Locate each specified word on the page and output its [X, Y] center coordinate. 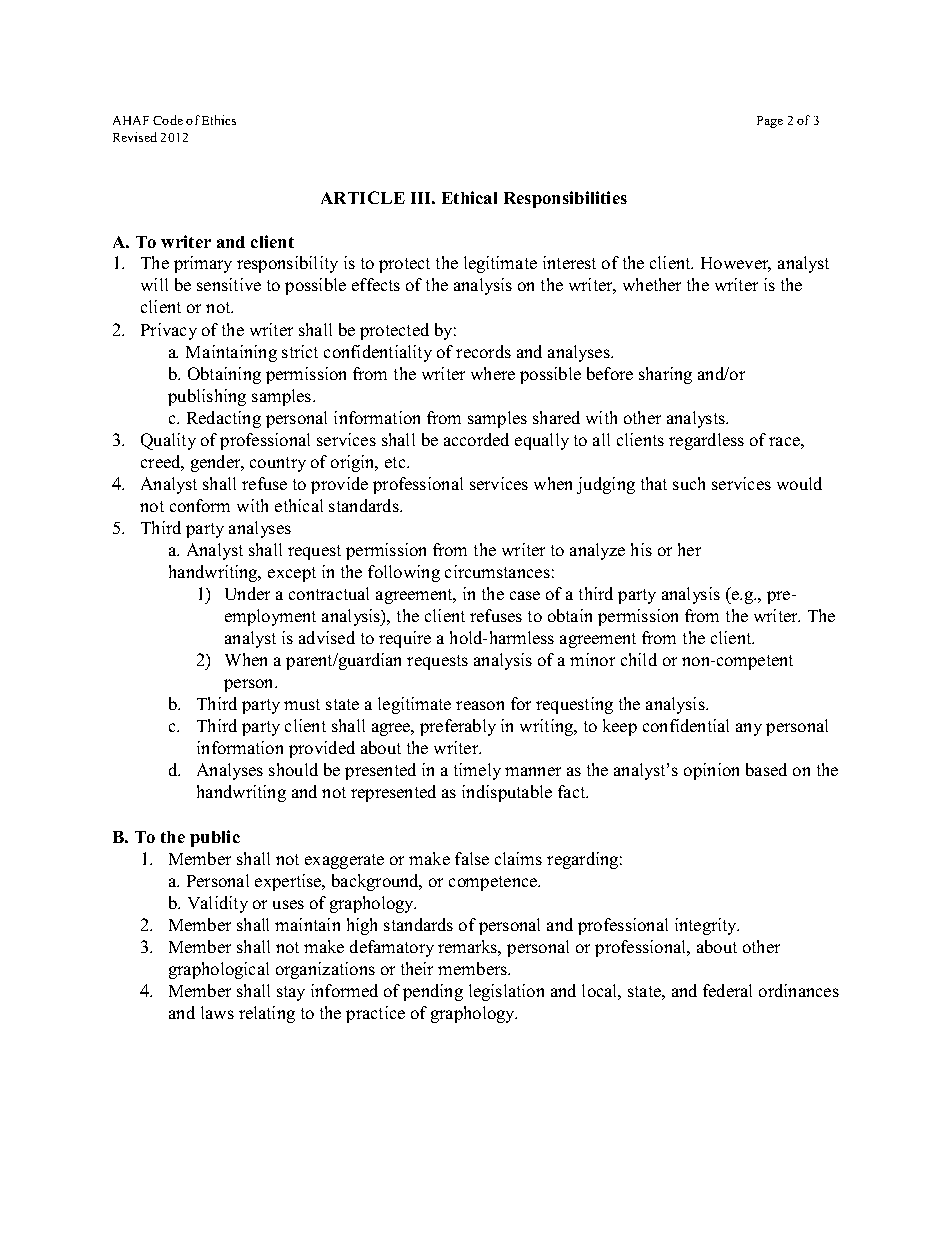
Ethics [219, 120]
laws [217, 1012]
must [302, 704]
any [749, 729]
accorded [476, 439]
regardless [706, 441]
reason [480, 705]
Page [770, 122]
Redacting [224, 419]
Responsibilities [565, 199]
